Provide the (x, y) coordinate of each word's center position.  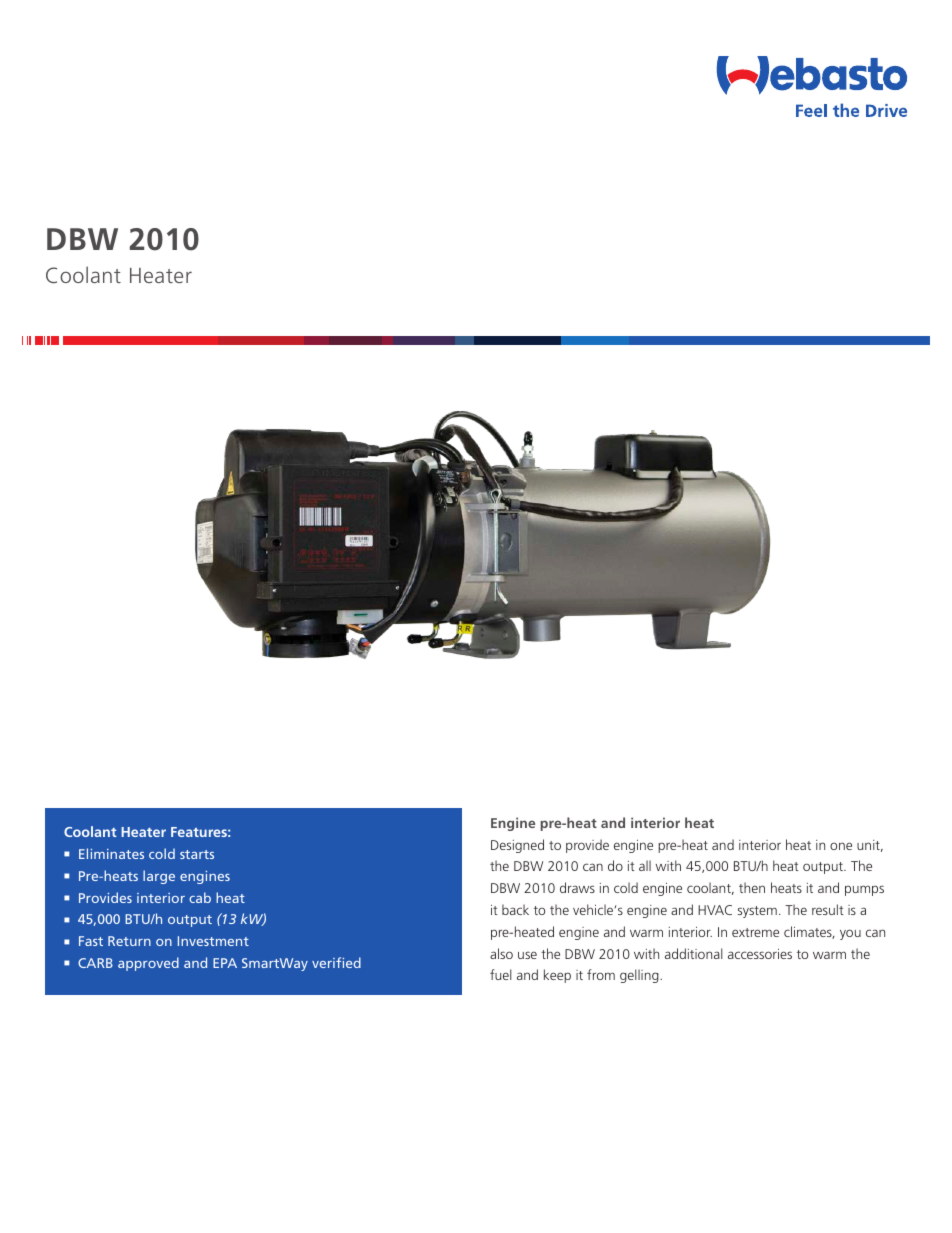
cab (200, 897)
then (752, 887)
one (841, 846)
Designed (517, 846)
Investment (213, 941)
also (501, 953)
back (515, 909)
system (757, 912)
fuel (501, 974)
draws (577, 887)
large (159, 877)
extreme (755, 932)
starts (197, 854)
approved (148, 964)
